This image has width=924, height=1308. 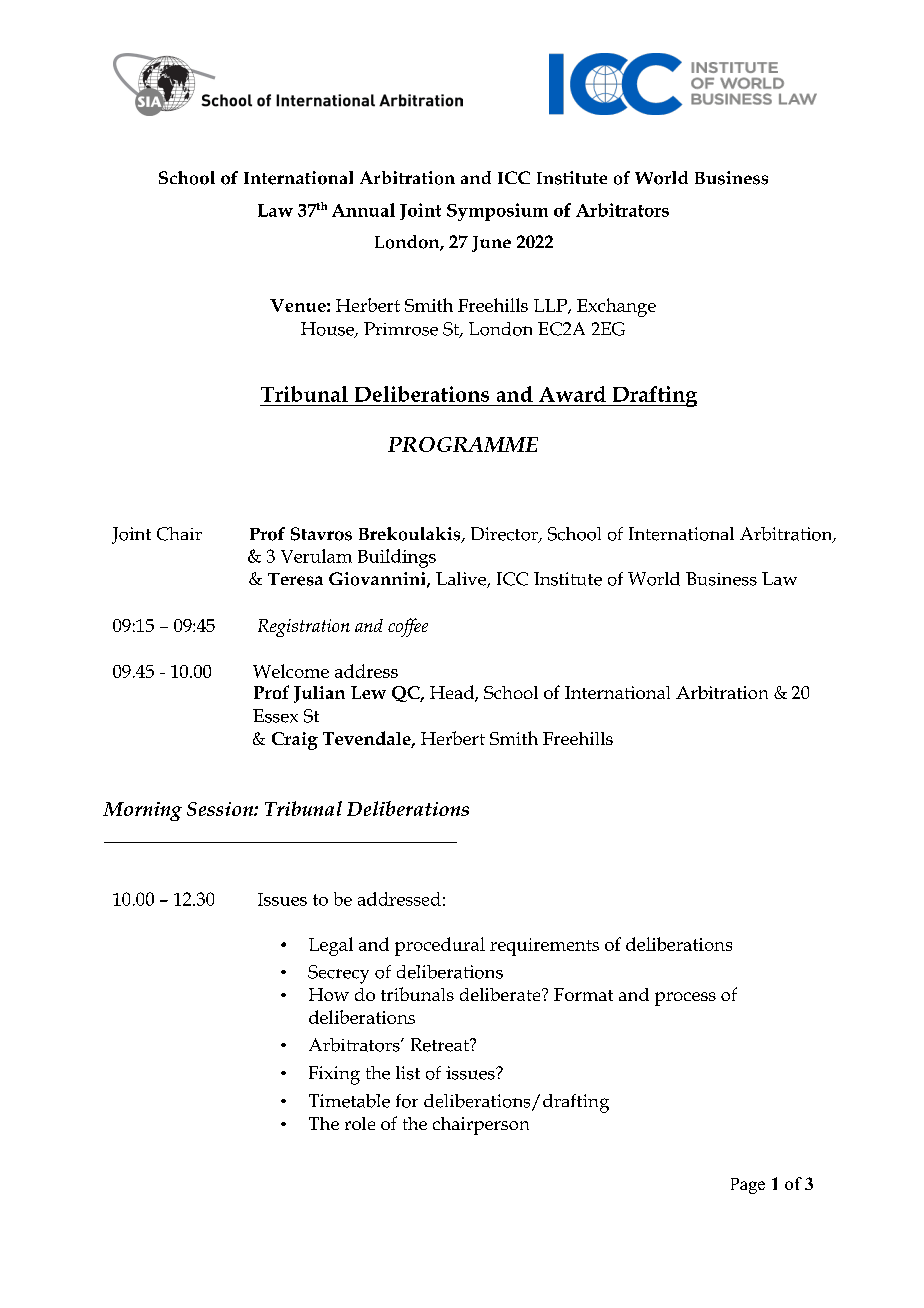 What do you see at coordinates (275, 716) in the image?
I see `Essex` at bounding box center [275, 716].
